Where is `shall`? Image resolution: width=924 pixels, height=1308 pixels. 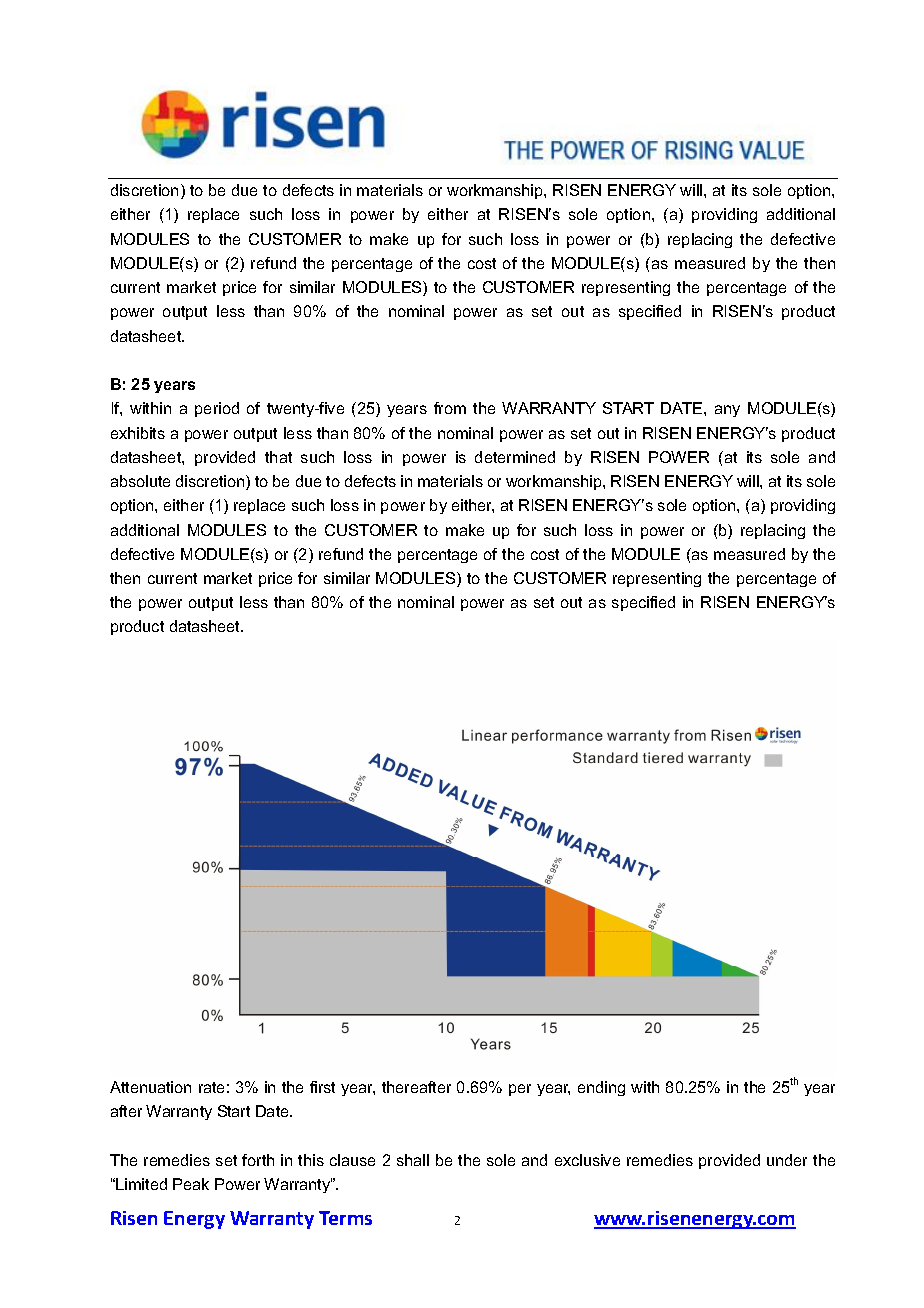
shall is located at coordinates (413, 1160).
